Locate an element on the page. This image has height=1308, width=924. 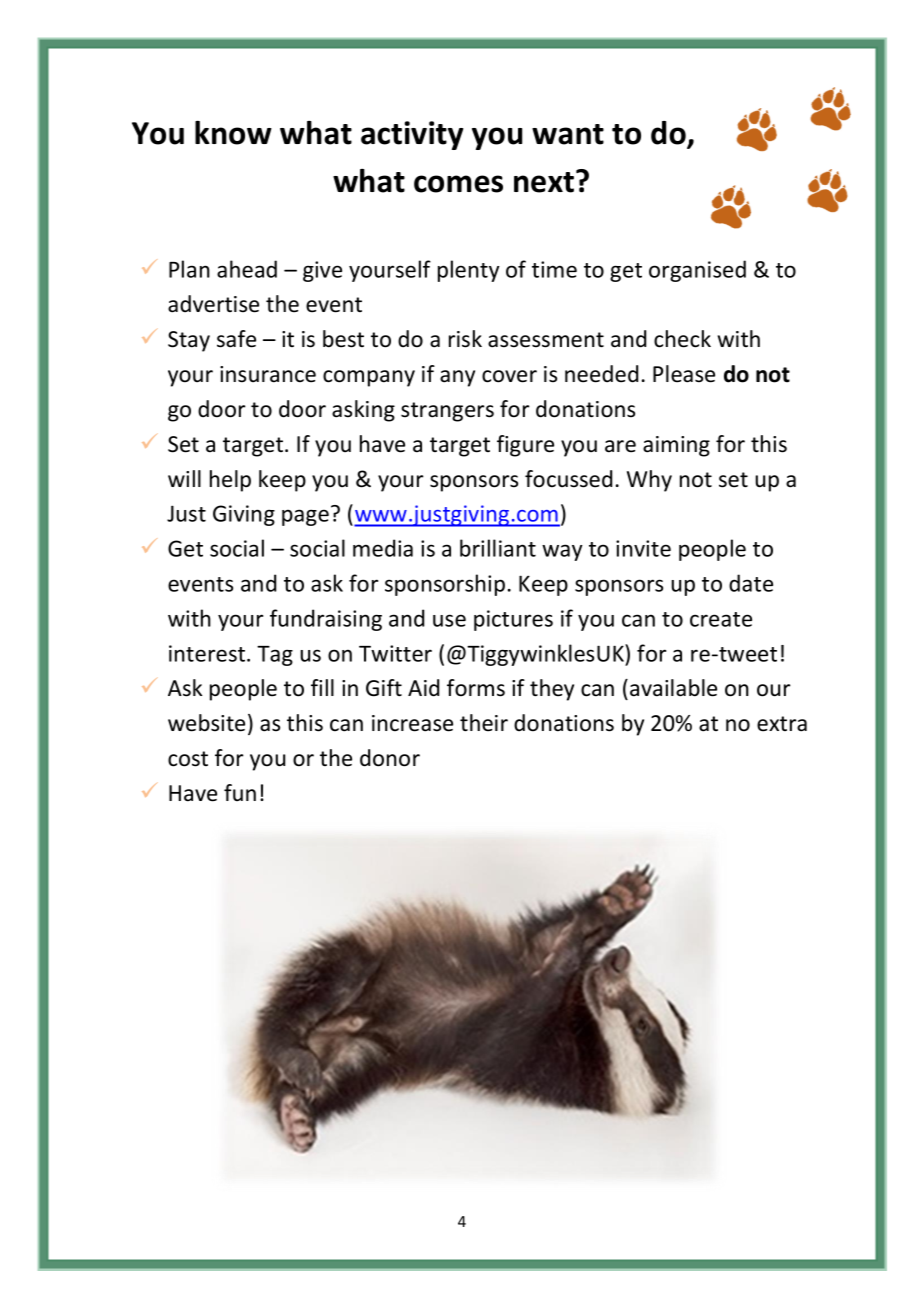
know is located at coordinates (233, 133).
